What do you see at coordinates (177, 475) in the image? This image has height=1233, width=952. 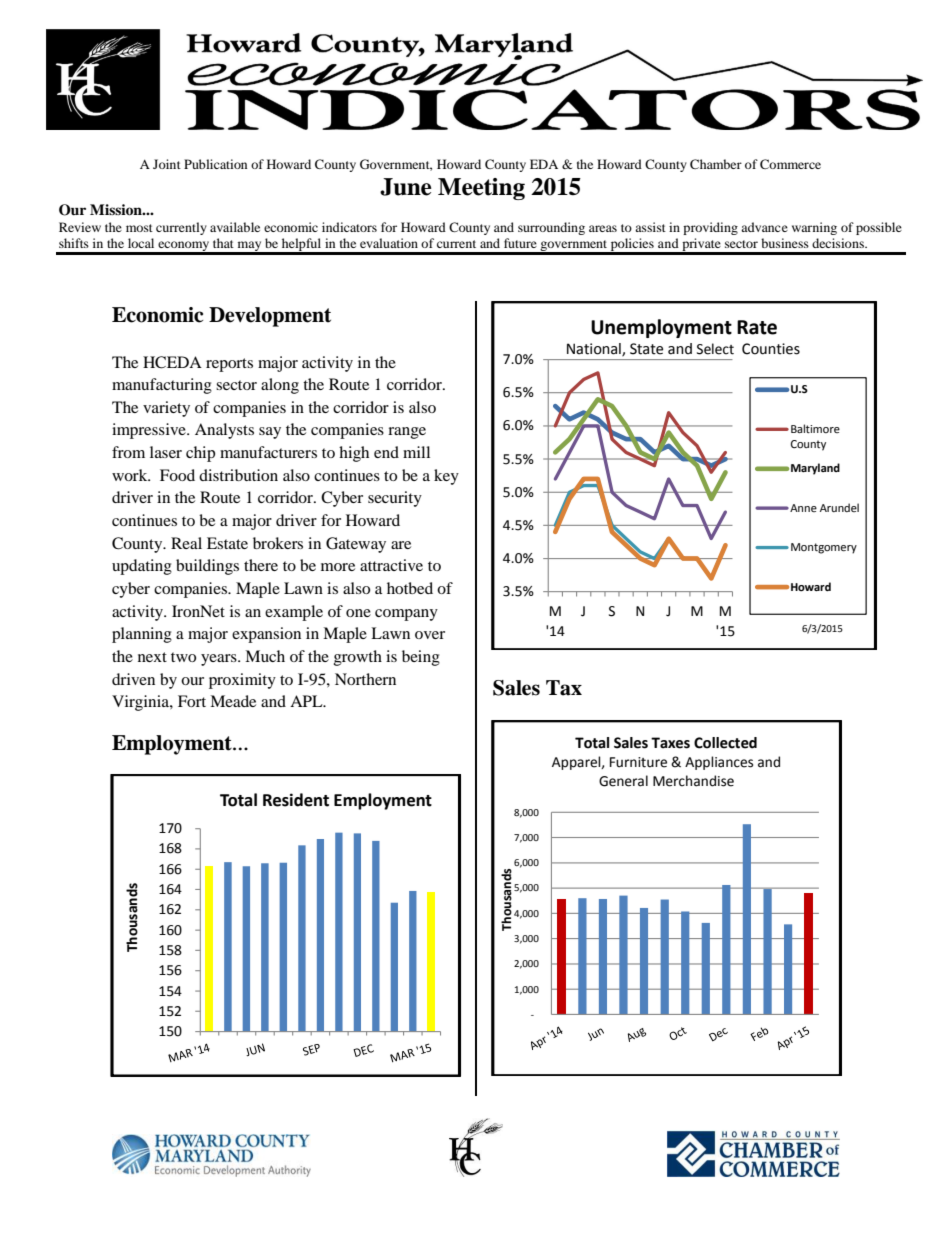 I see `Food` at bounding box center [177, 475].
